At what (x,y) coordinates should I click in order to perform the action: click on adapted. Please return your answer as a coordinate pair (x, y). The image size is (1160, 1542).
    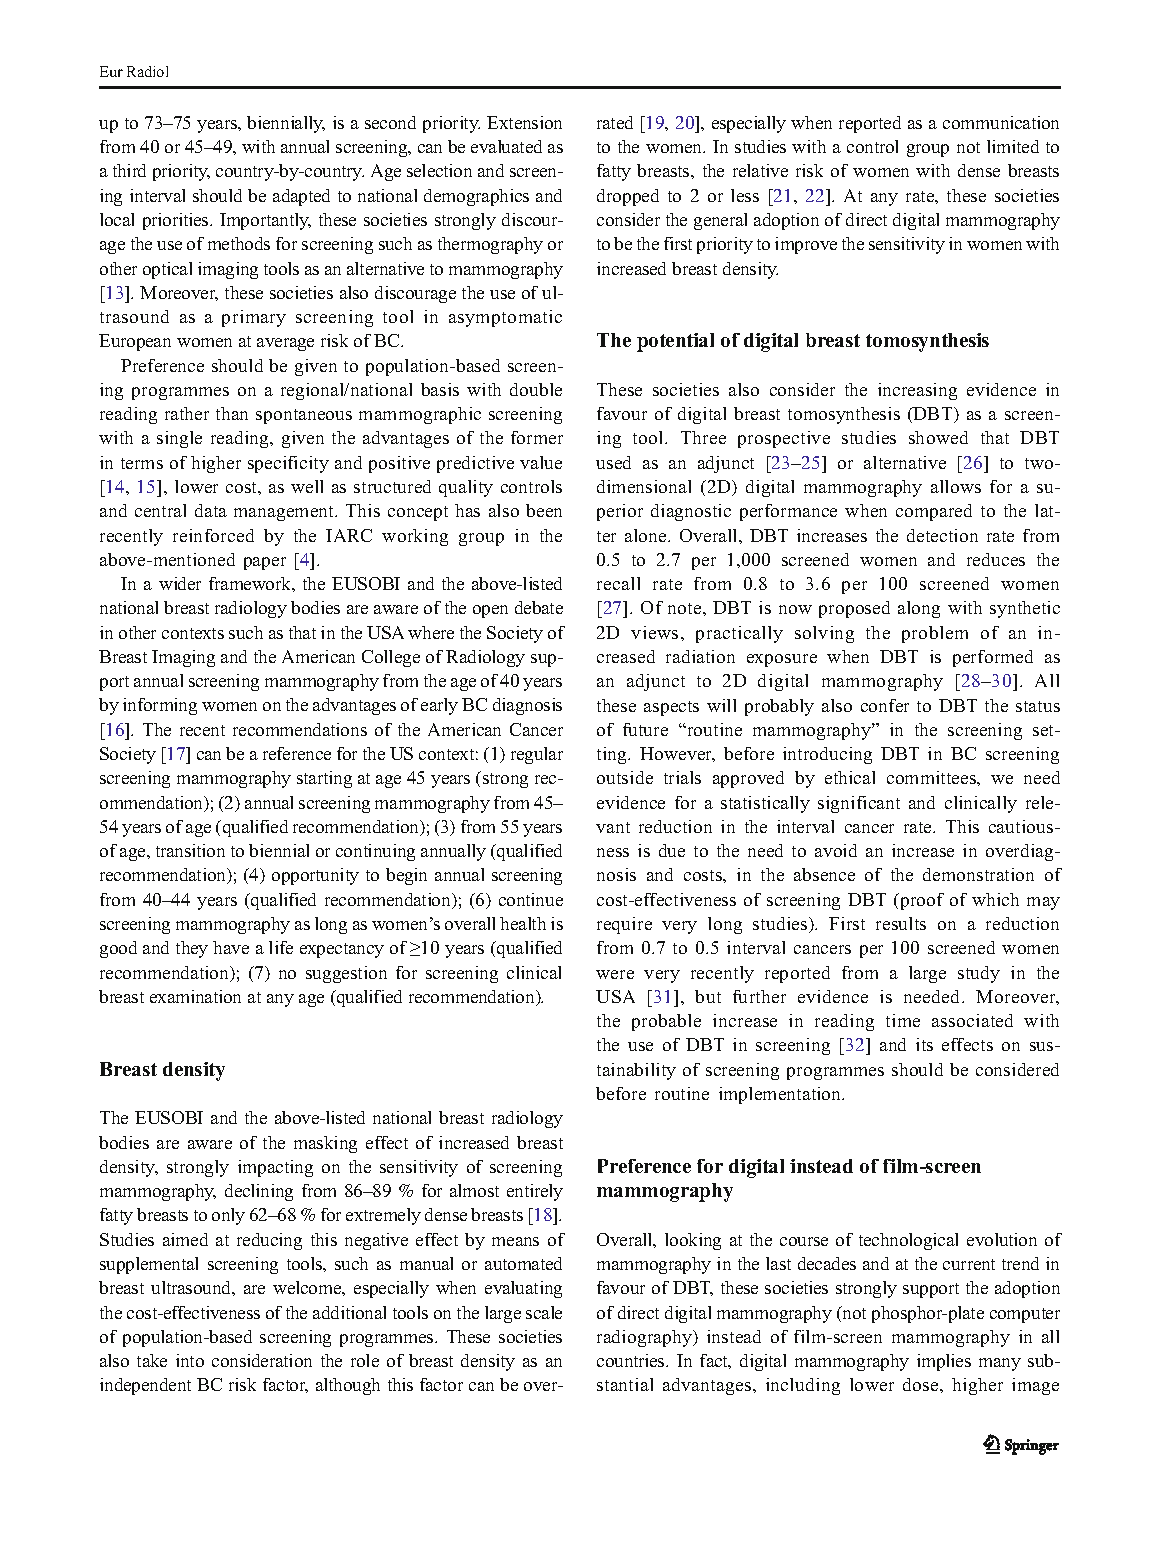
    Looking at the image, I should click on (301, 197).
